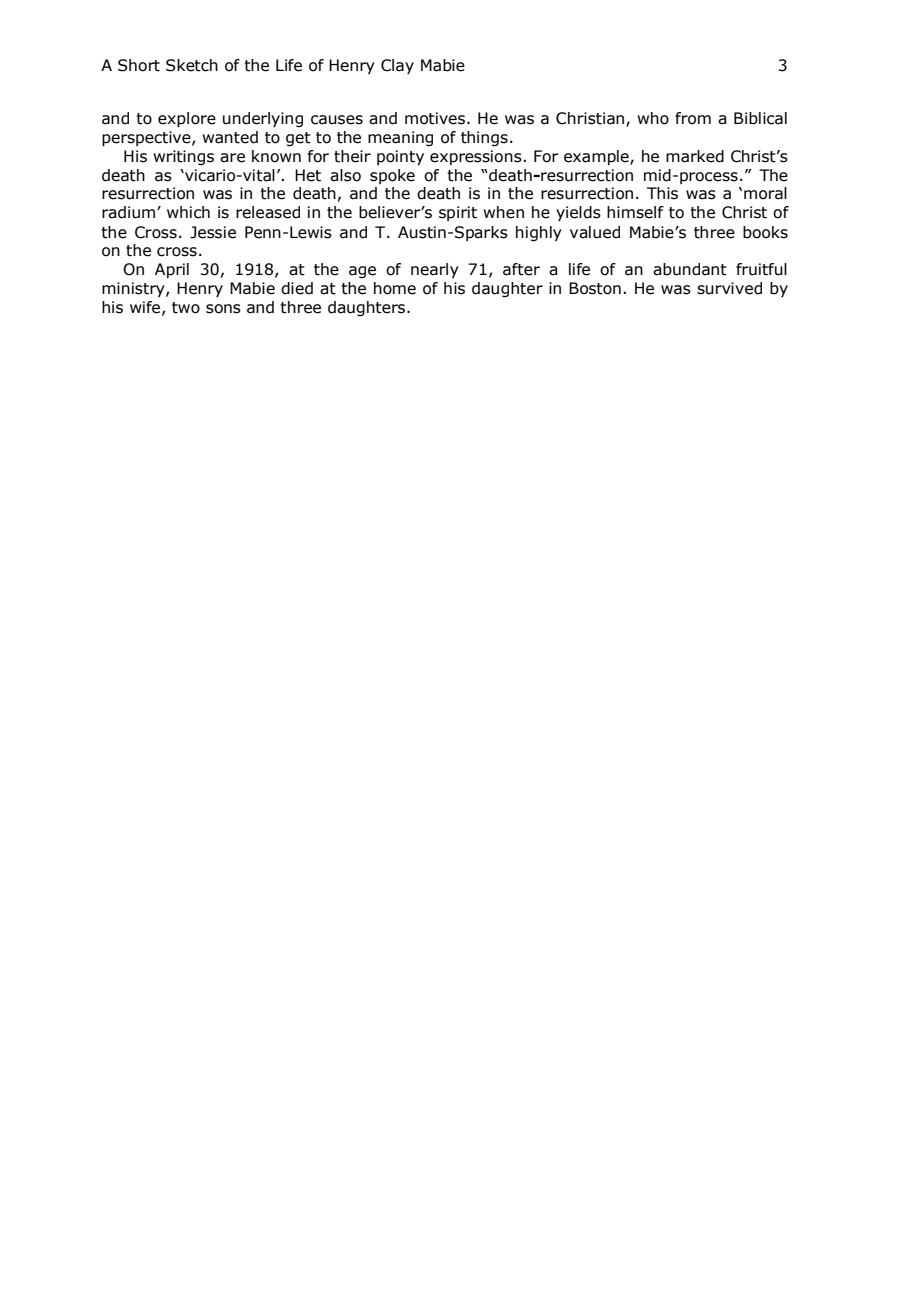  What do you see at coordinates (653, 118) in the document?
I see `who` at bounding box center [653, 118].
